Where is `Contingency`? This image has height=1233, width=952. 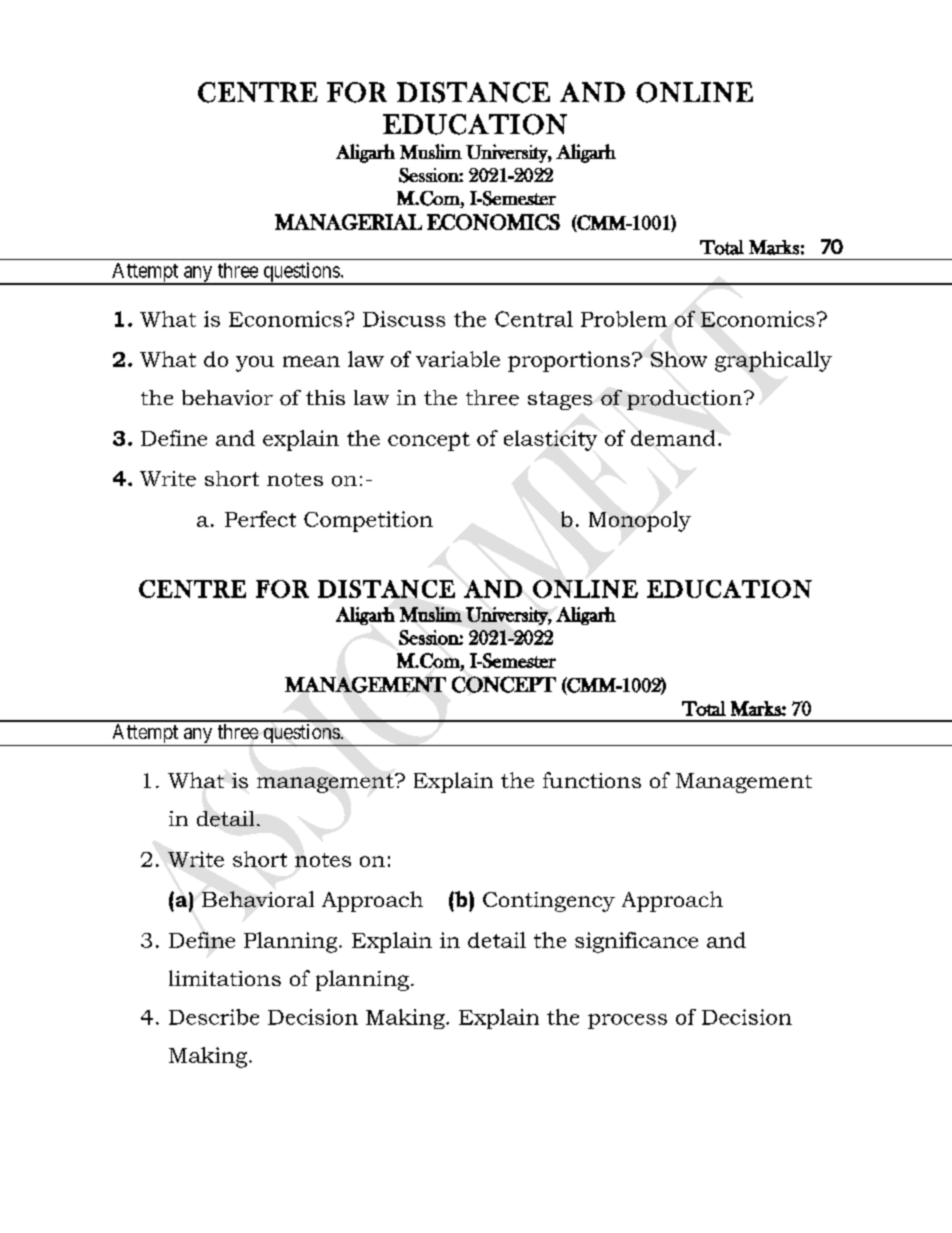
Contingency is located at coordinates (549, 902).
